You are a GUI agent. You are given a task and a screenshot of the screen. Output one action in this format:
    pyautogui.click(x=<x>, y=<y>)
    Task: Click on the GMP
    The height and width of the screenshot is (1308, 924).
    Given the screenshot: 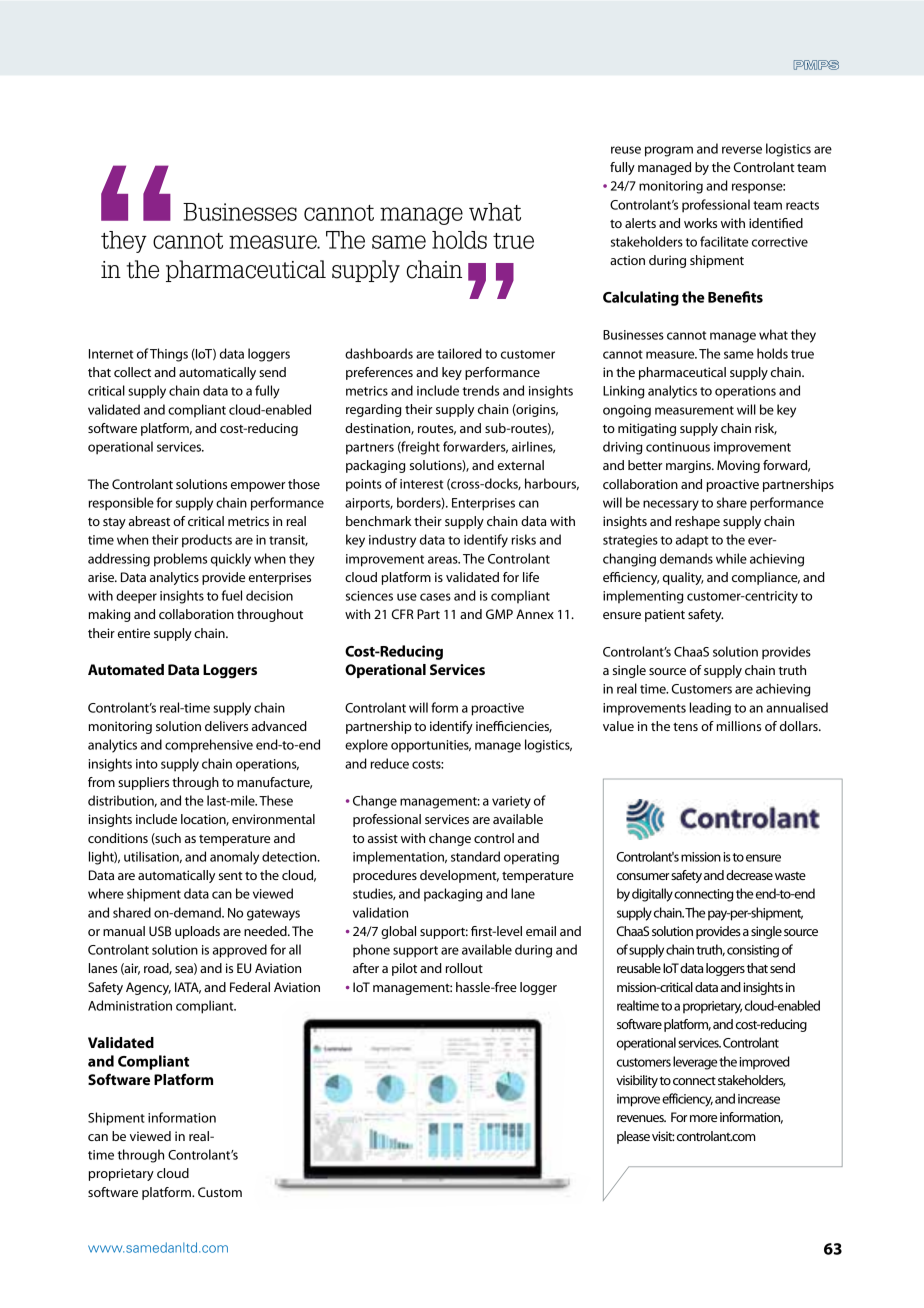 What is the action you would take?
    pyautogui.click(x=499, y=614)
